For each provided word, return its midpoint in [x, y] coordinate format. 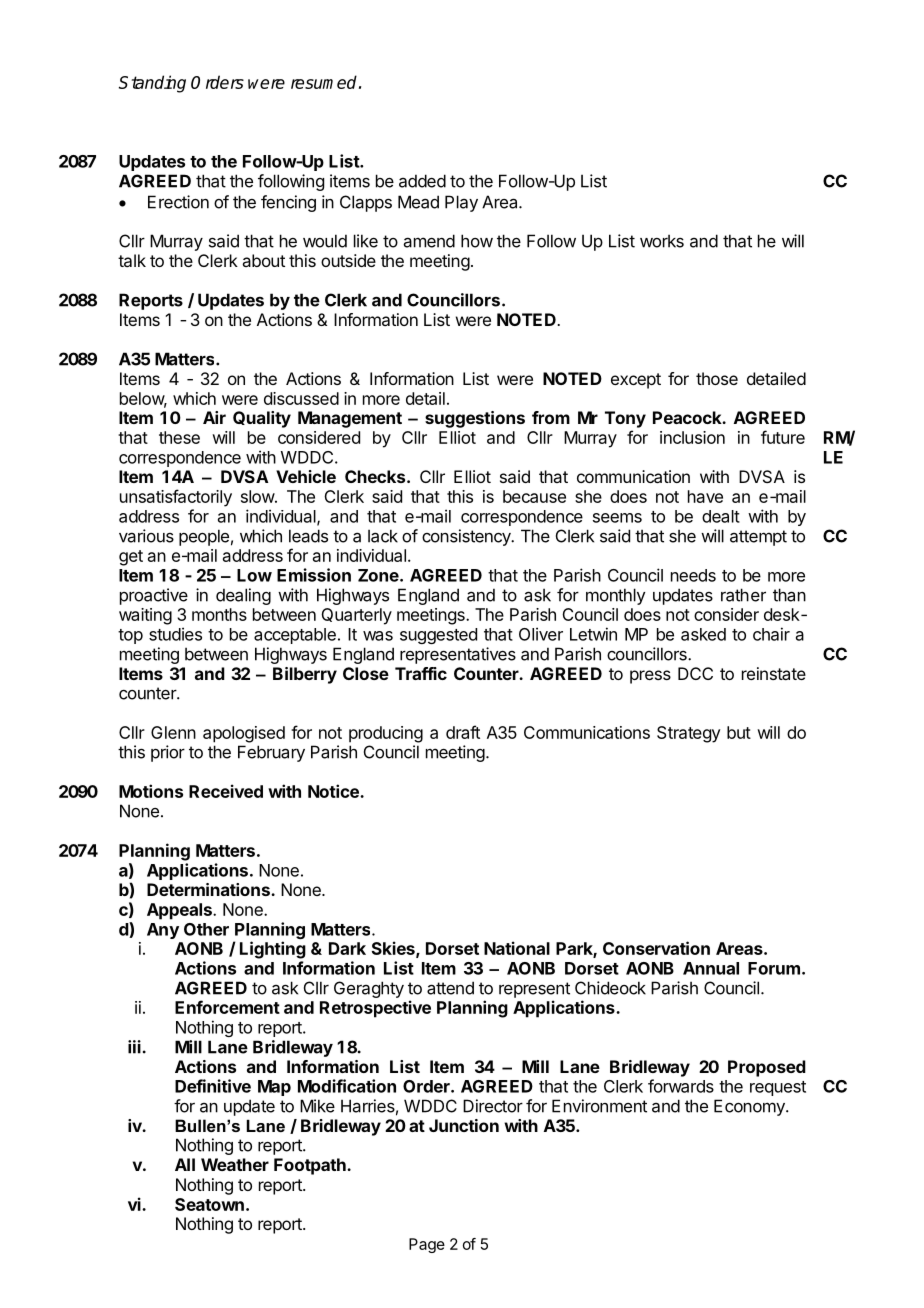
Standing [152, 84]
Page [427, 1245]
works [662, 241]
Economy [750, 1107]
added [422, 181]
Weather [235, 1164]
